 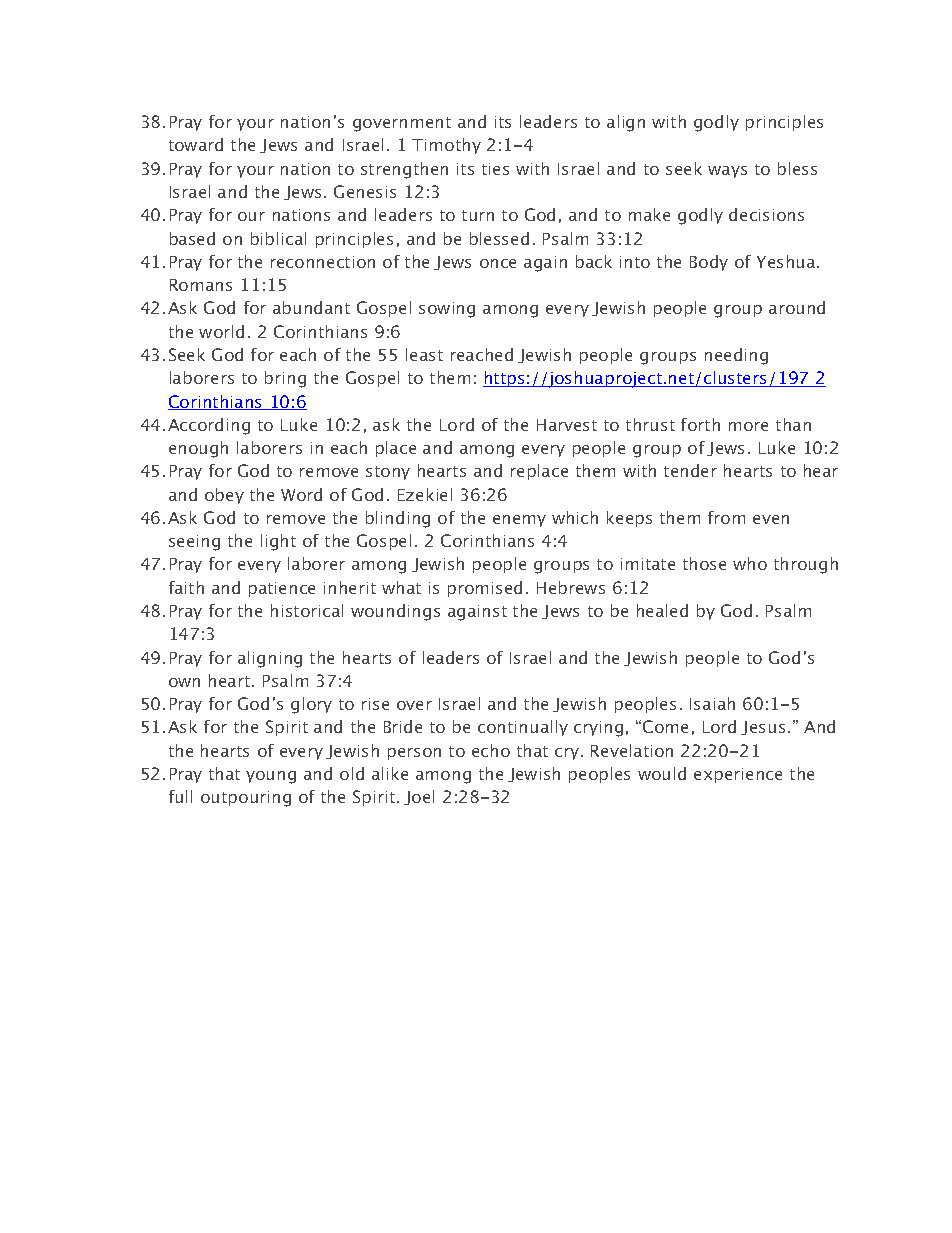 What do you see at coordinates (736, 356) in the image?
I see `needing` at bounding box center [736, 356].
